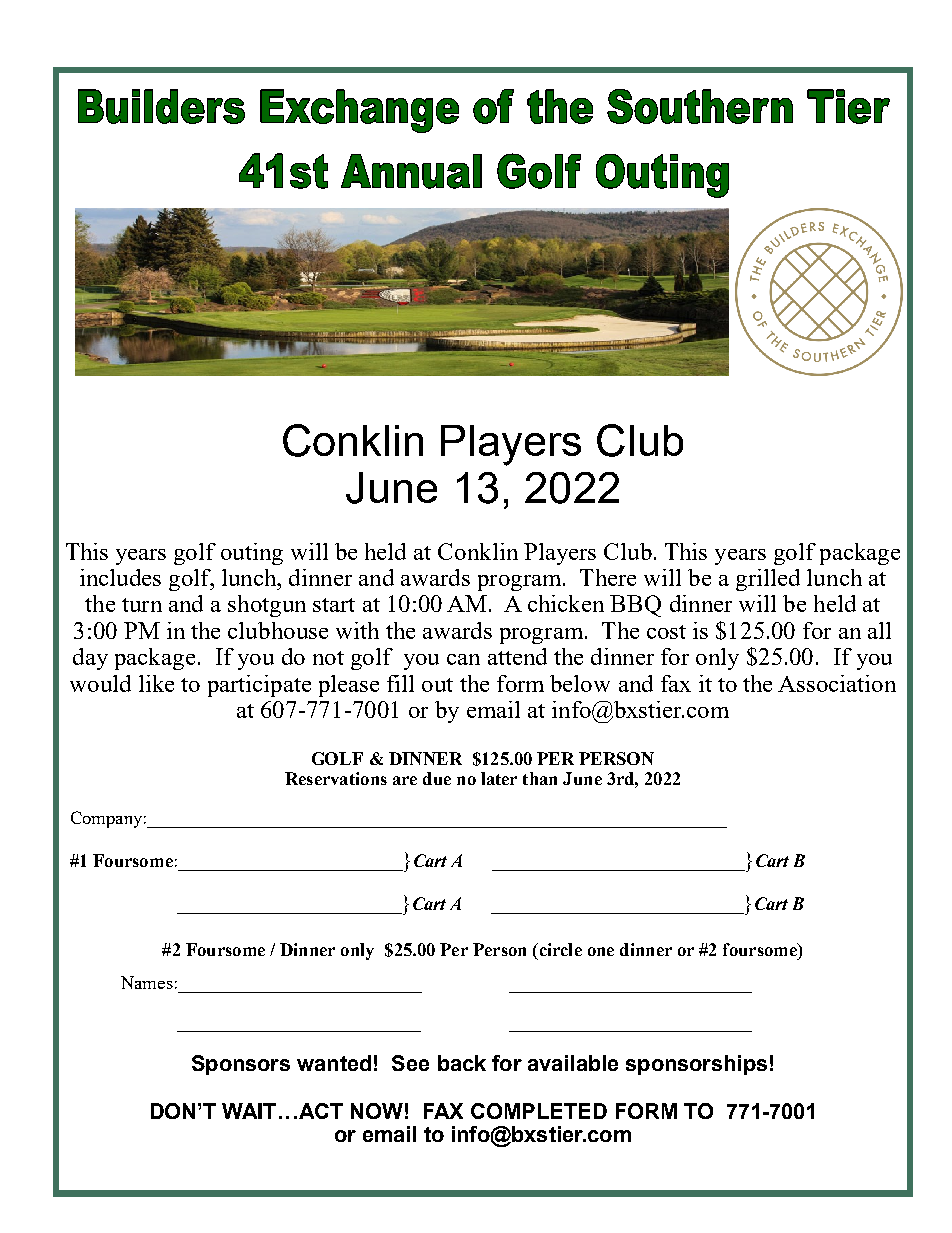 The image size is (952, 1233). Describe the element at coordinates (768, 580) in the image. I see `grilled` at that location.
